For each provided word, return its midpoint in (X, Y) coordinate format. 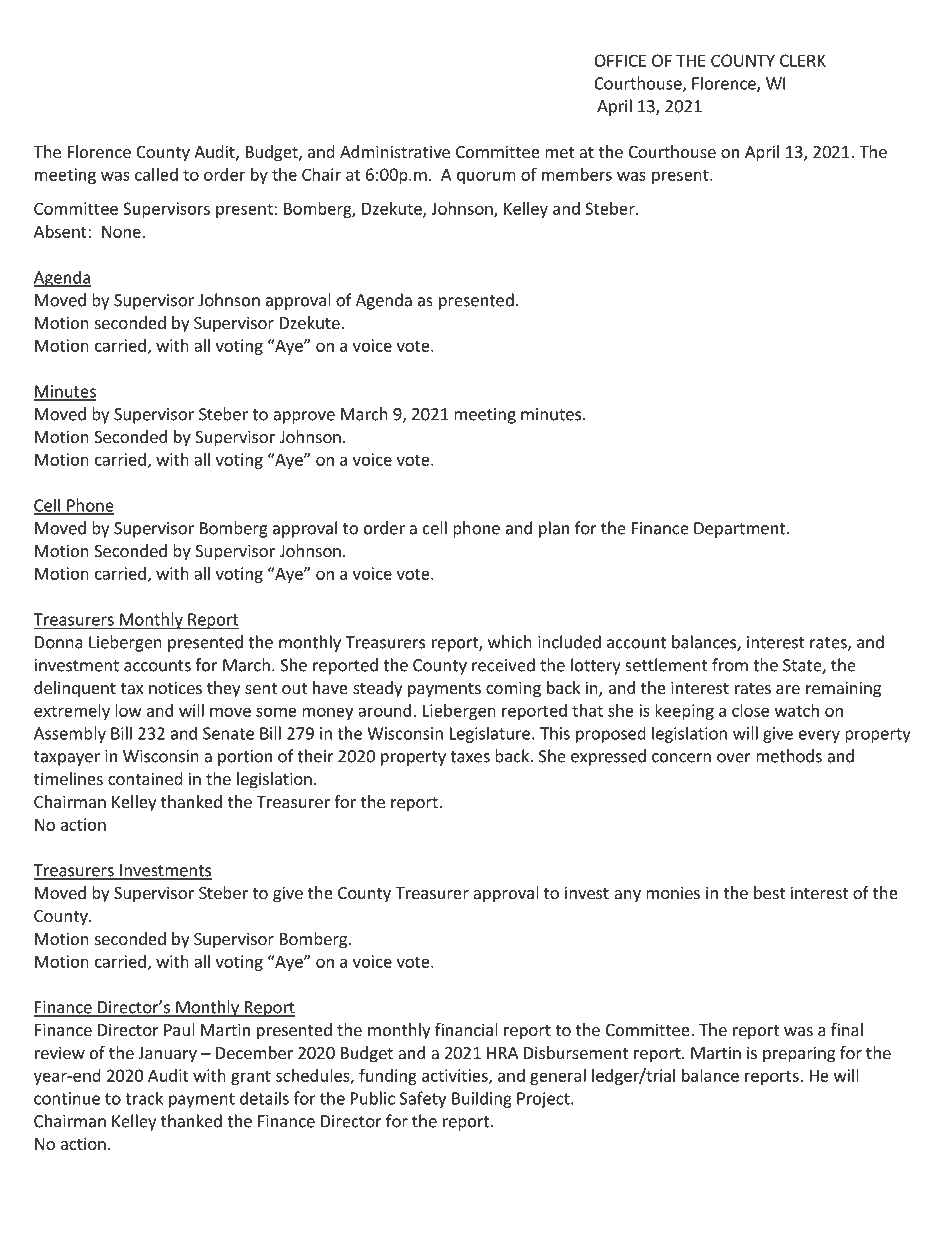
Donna (59, 642)
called (156, 174)
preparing (799, 1054)
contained (145, 778)
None (121, 231)
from (730, 665)
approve (304, 417)
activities (456, 1076)
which (510, 642)
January (167, 1055)
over (734, 758)
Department (739, 530)
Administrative (395, 151)
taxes (470, 757)
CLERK (803, 60)
